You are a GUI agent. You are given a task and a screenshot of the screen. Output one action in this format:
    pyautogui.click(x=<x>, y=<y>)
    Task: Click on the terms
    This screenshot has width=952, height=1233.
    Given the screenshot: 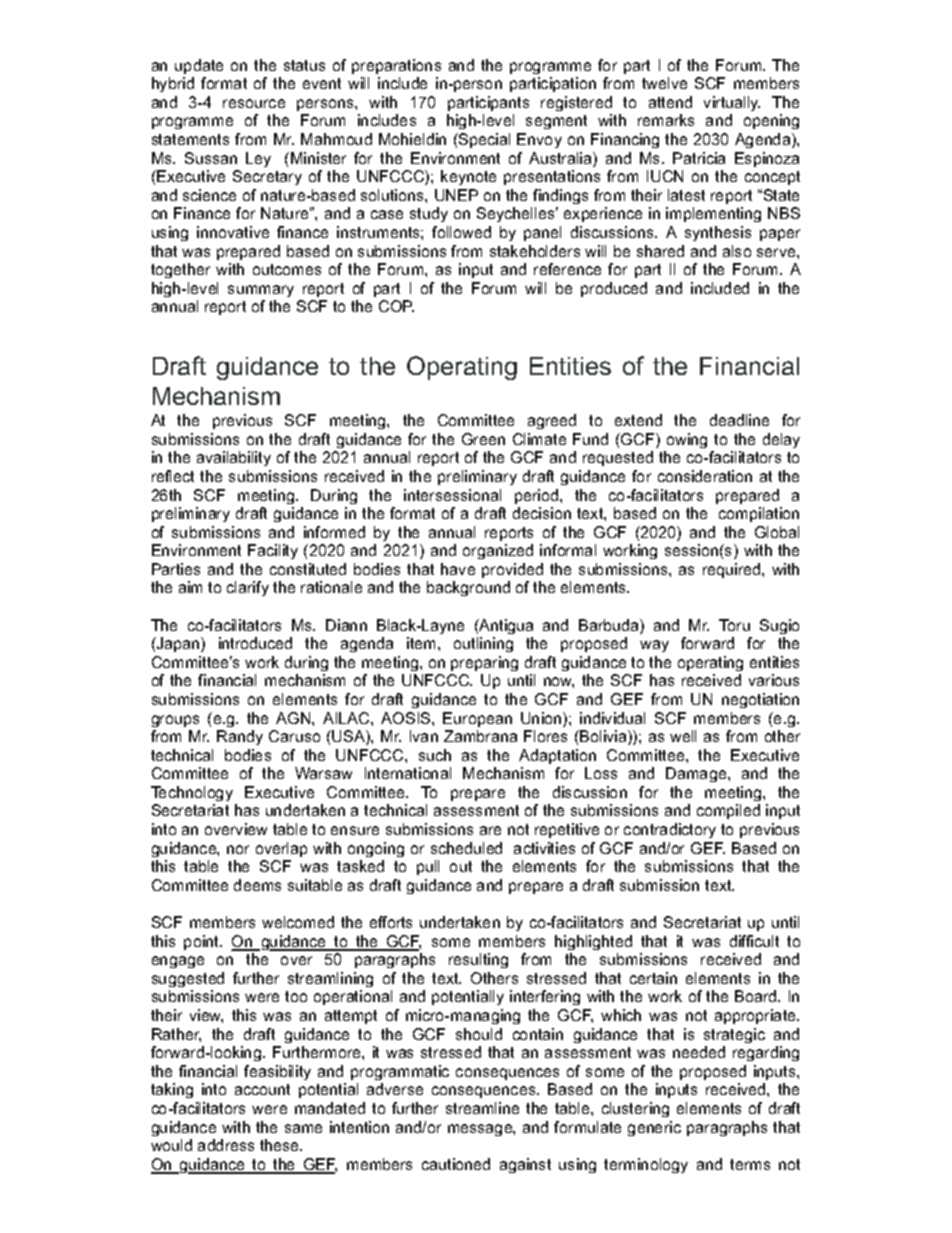 What is the action you would take?
    pyautogui.click(x=750, y=1164)
